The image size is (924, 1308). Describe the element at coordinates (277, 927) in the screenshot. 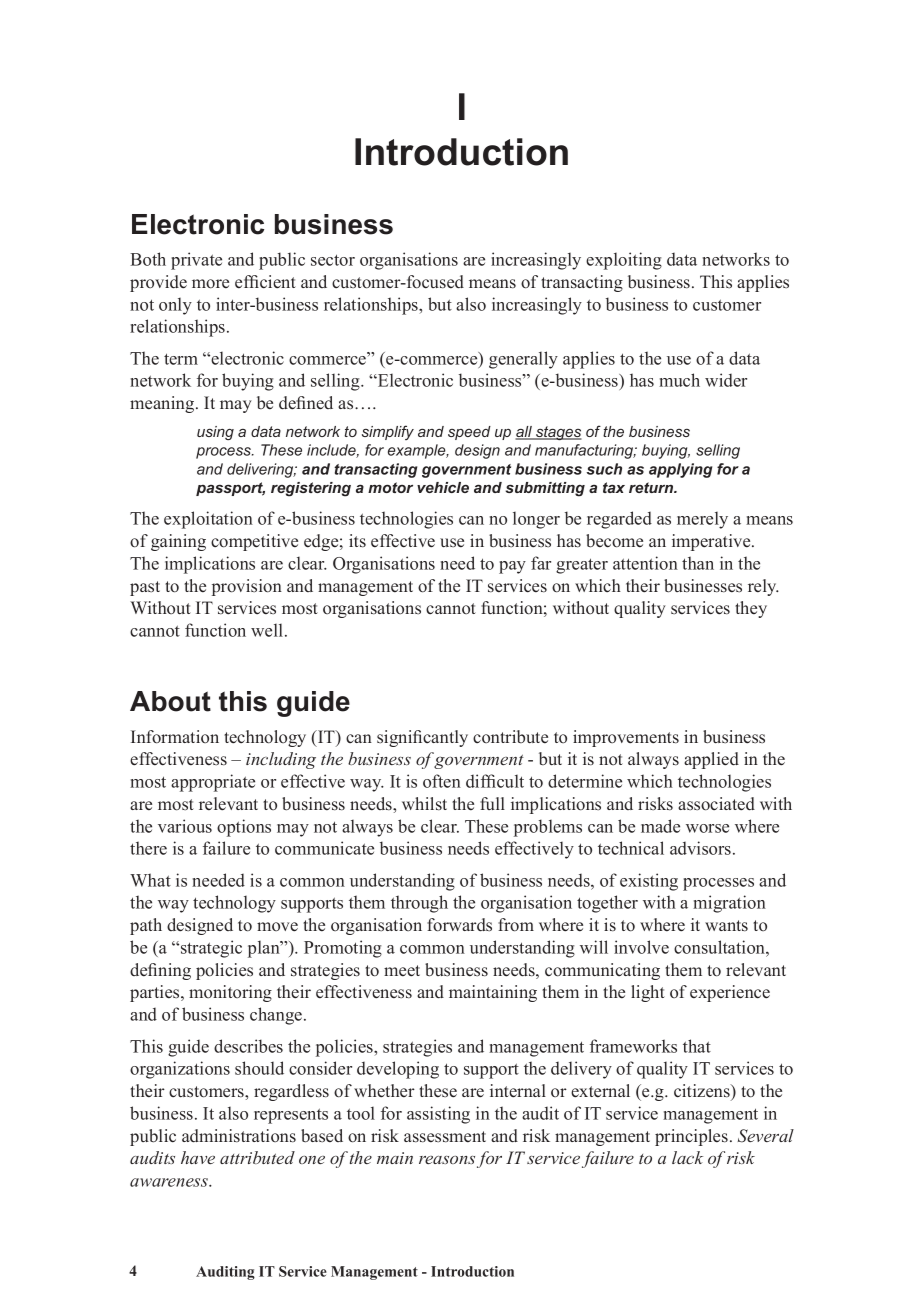

I see `move` at that location.
